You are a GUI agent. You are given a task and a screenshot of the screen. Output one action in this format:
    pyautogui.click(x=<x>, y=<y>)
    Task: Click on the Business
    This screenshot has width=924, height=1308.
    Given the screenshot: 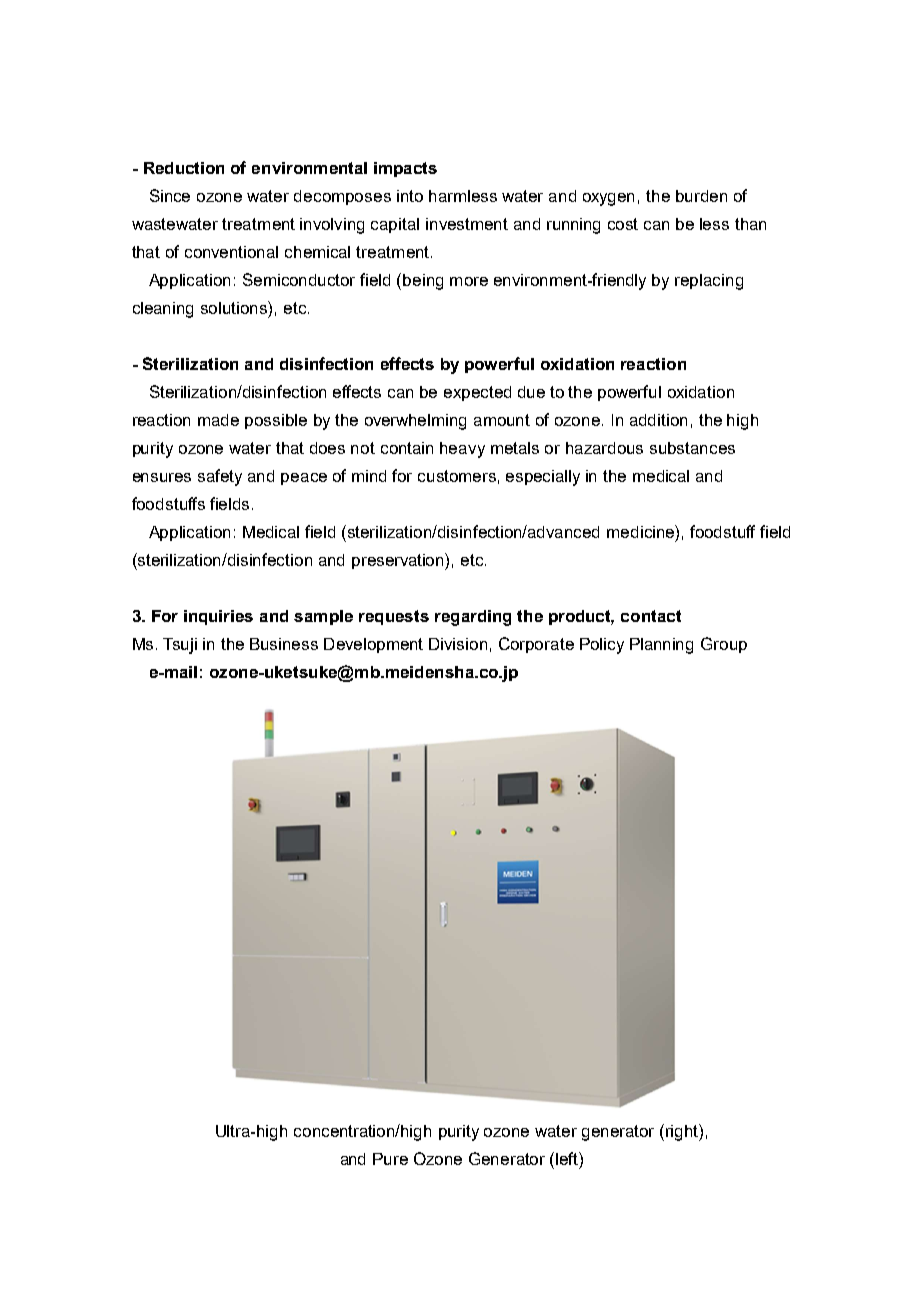 What is the action you would take?
    pyautogui.click(x=284, y=644)
